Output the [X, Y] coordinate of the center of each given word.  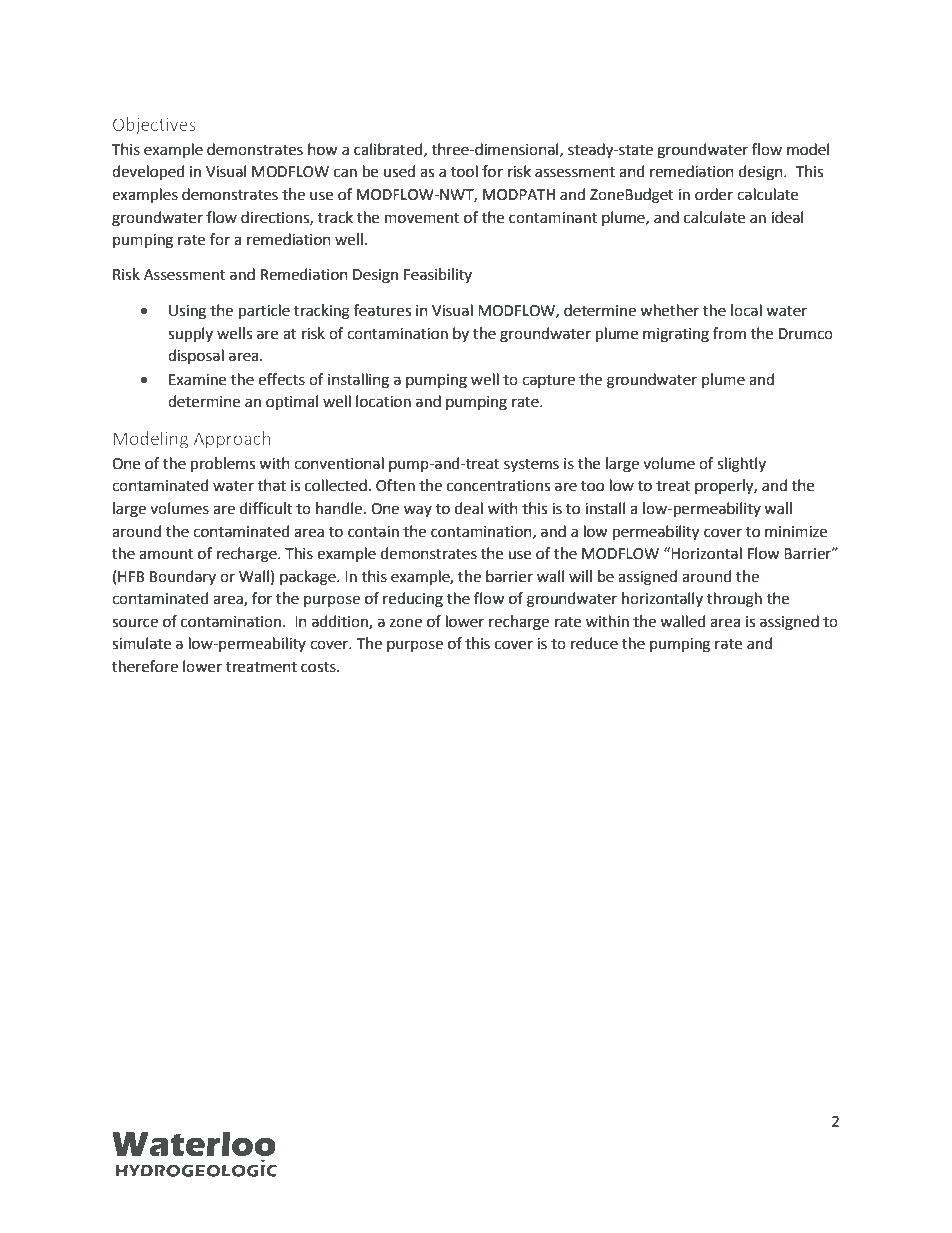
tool [464, 171]
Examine [197, 380]
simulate [141, 643]
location [383, 401]
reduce [594, 643]
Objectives [154, 126]
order [714, 194]
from [729, 333]
